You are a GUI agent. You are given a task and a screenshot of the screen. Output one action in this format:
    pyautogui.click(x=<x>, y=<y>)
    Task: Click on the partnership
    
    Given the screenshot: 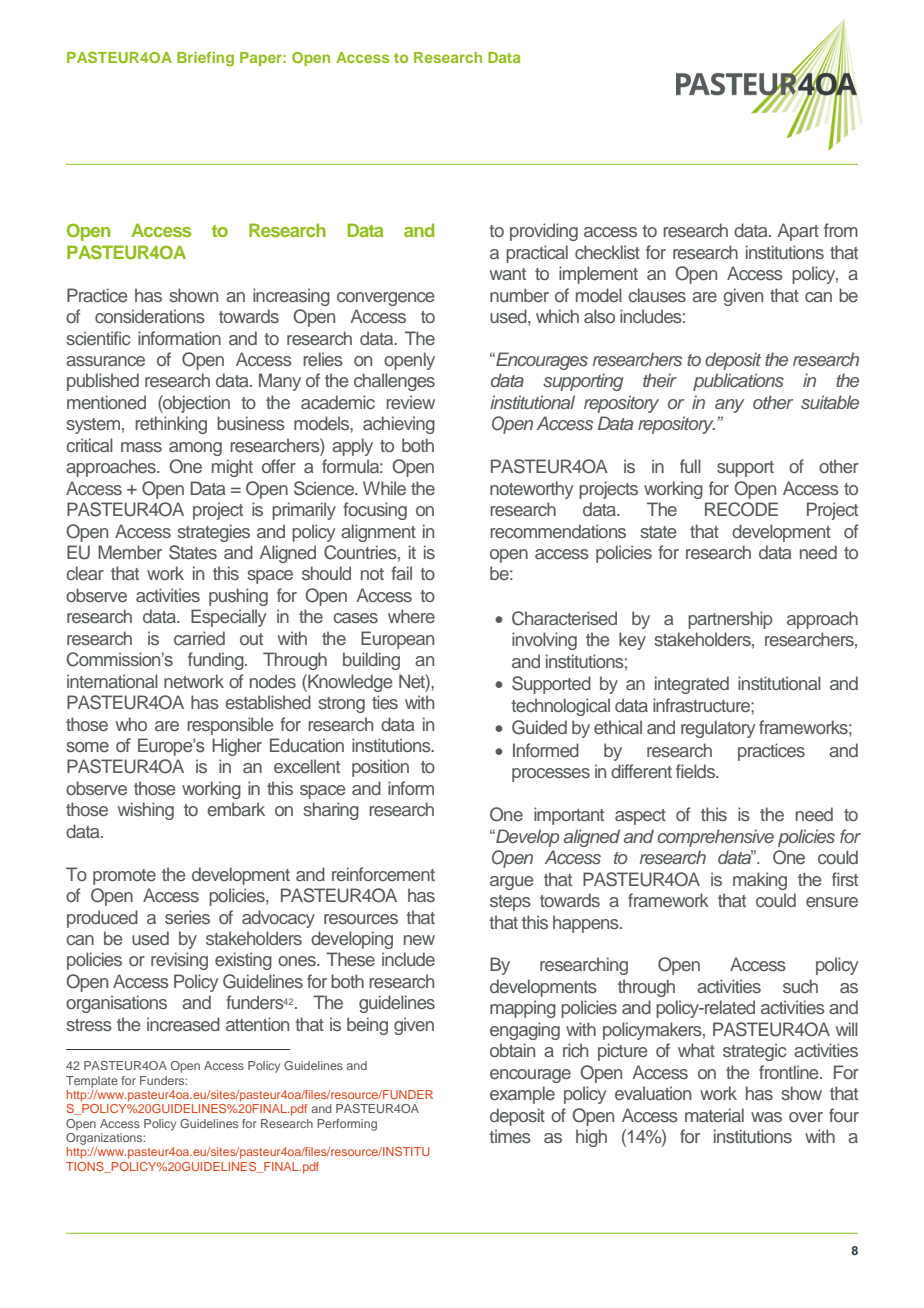 What is the action you would take?
    pyautogui.click(x=730, y=620)
